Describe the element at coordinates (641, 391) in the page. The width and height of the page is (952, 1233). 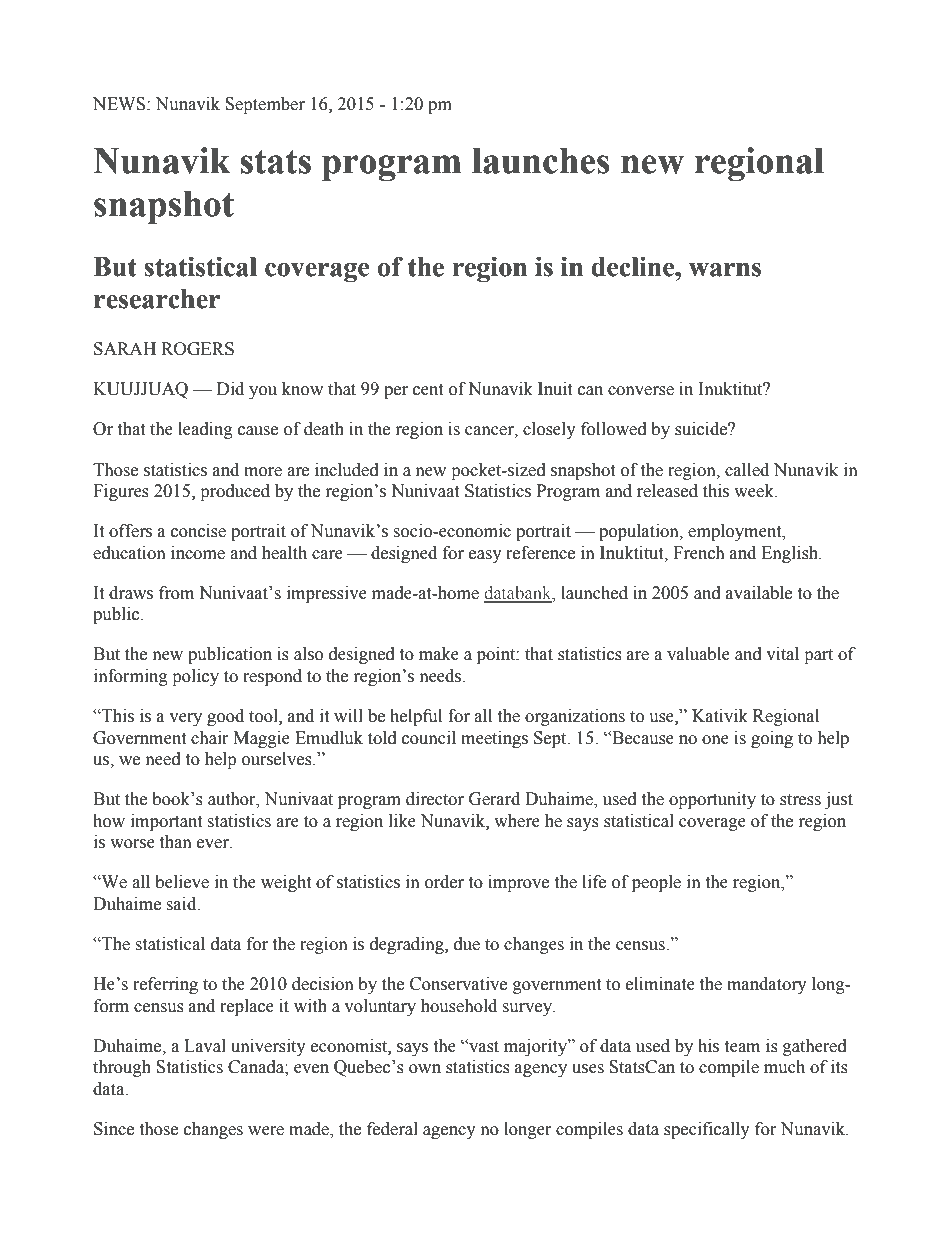
I see `converse` at that location.
